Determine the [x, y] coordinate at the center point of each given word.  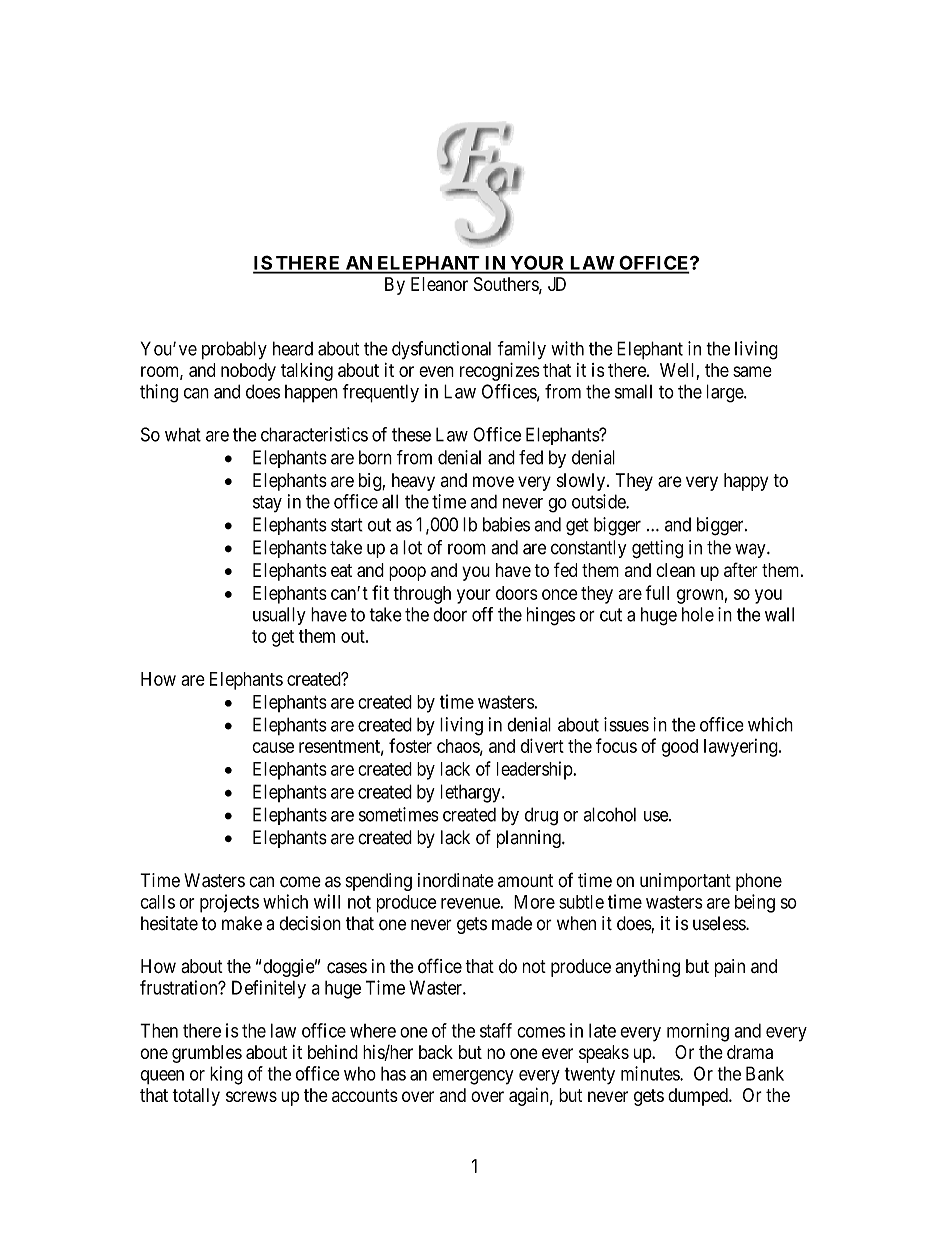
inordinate [456, 880]
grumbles [207, 1054]
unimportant [685, 882]
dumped [699, 1097]
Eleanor [439, 284]
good [680, 748]
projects [229, 903]
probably [234, 350]
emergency [473, 1077]
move [493, 481]
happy [746, 482]
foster [410, 745]
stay [267, 503]
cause [273, 747]
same [752, 371]
